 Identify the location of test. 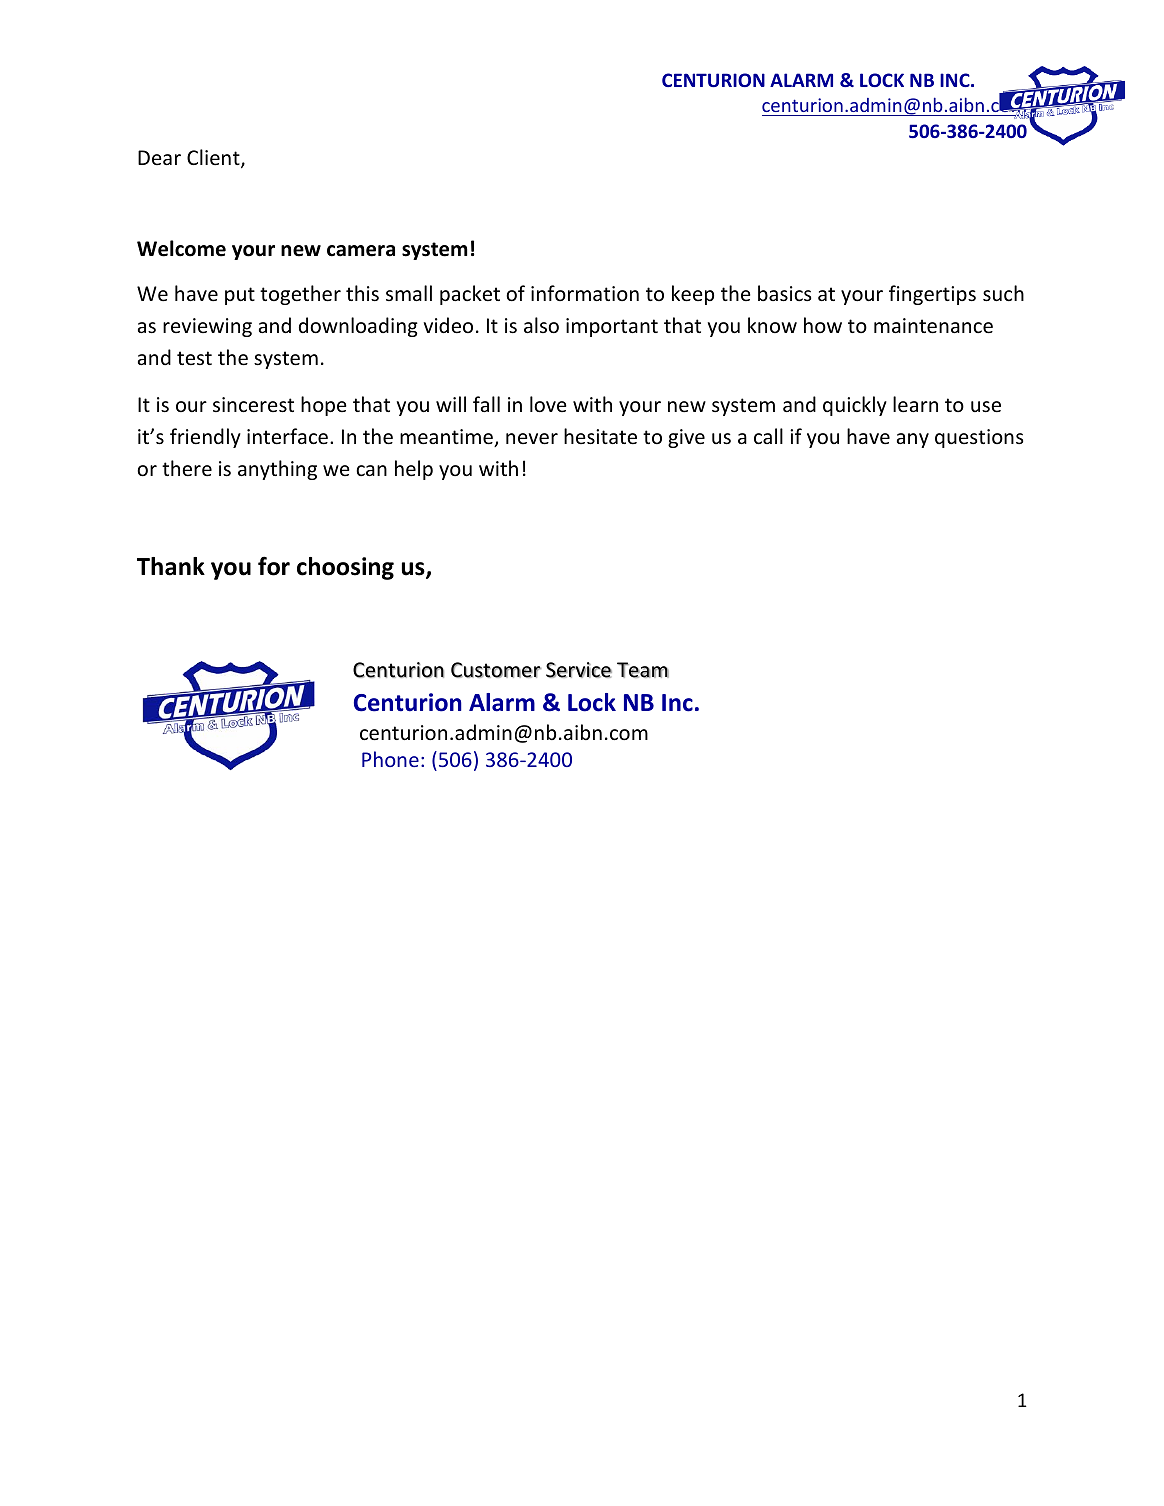
(194, 358).
